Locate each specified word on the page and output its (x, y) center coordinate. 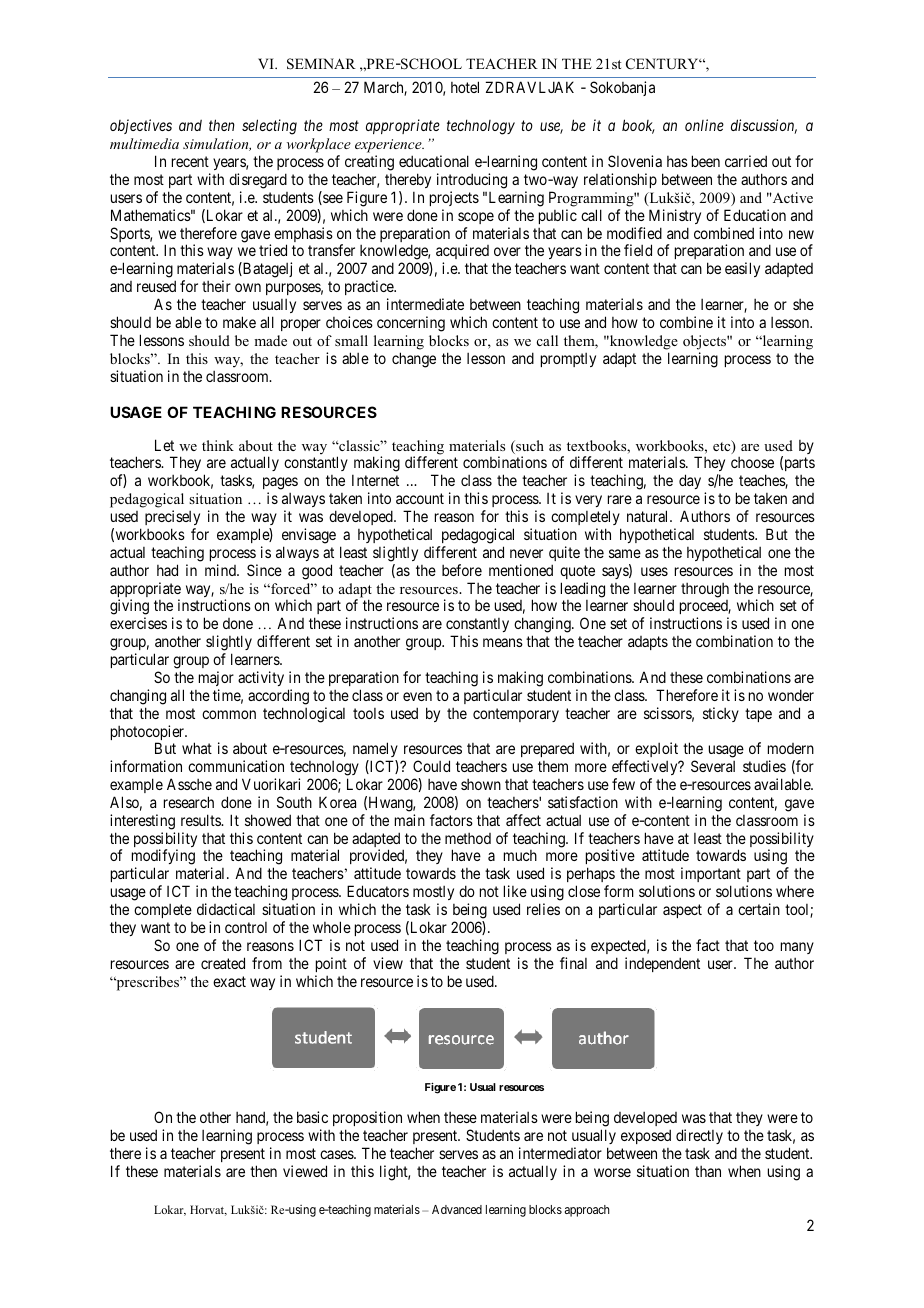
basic (312, 1117)
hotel (465, 87)
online (704, 125)
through (705, 590)
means (503, 642)
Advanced (457, 1209)
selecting (269, 127)
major (216, 678)
